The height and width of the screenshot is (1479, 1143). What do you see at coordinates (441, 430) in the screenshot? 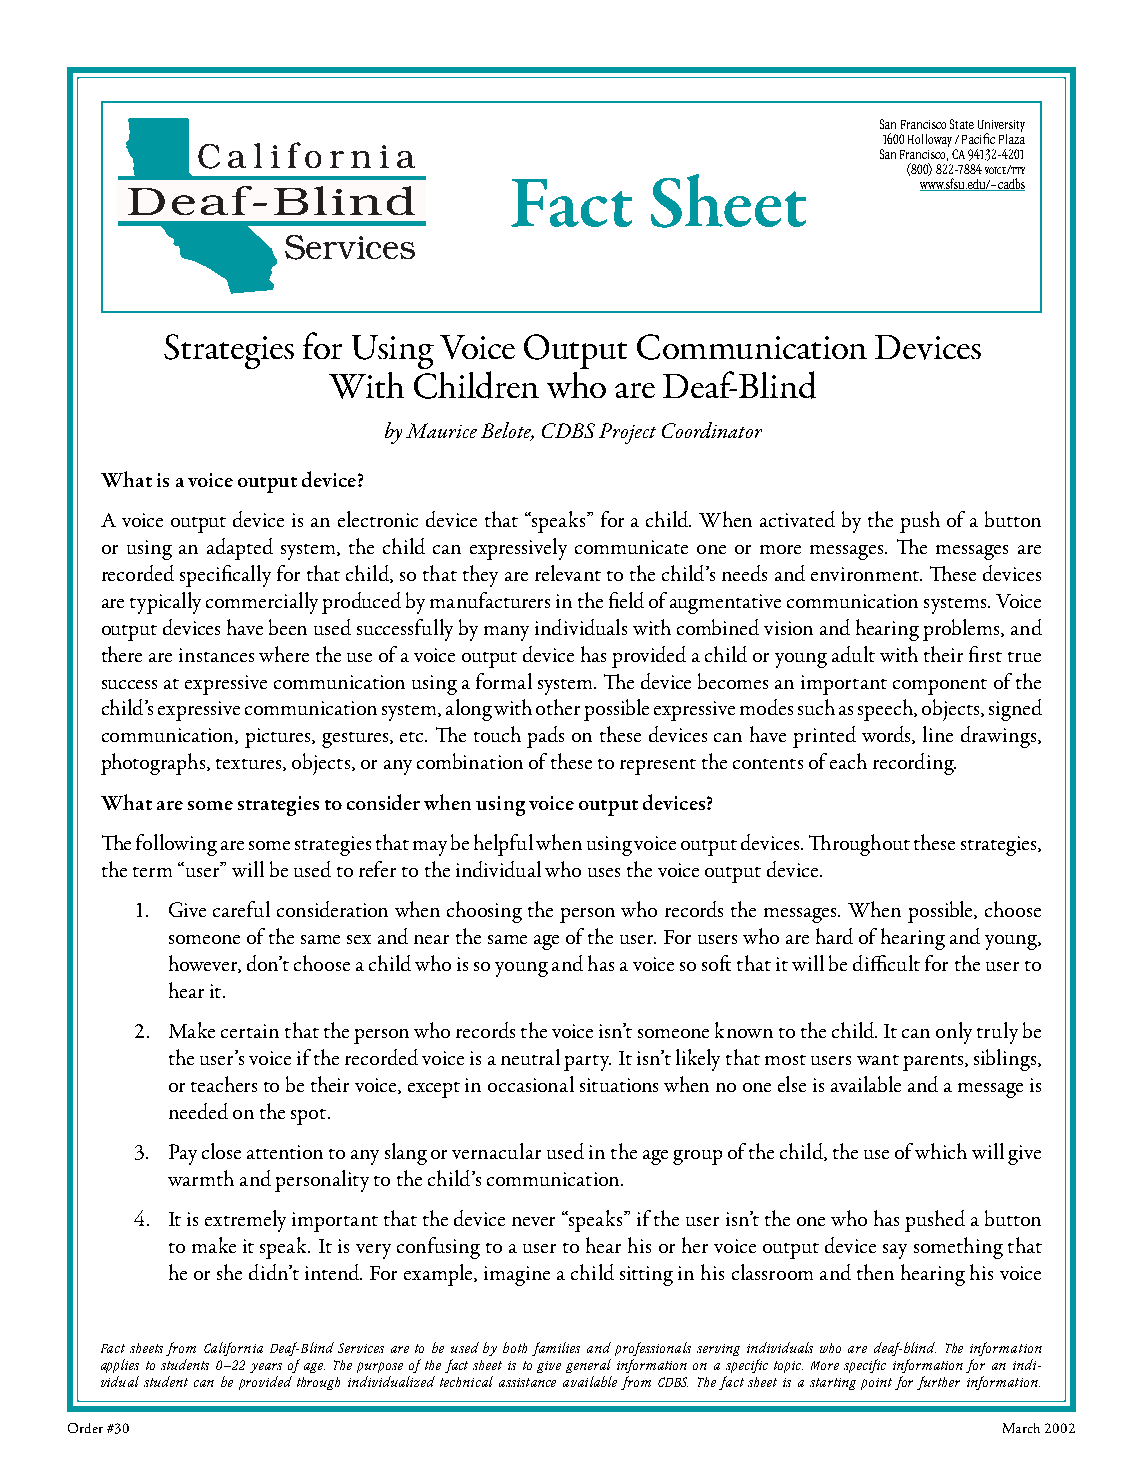
I see `Maurice` at bounding box center [441, 430].
